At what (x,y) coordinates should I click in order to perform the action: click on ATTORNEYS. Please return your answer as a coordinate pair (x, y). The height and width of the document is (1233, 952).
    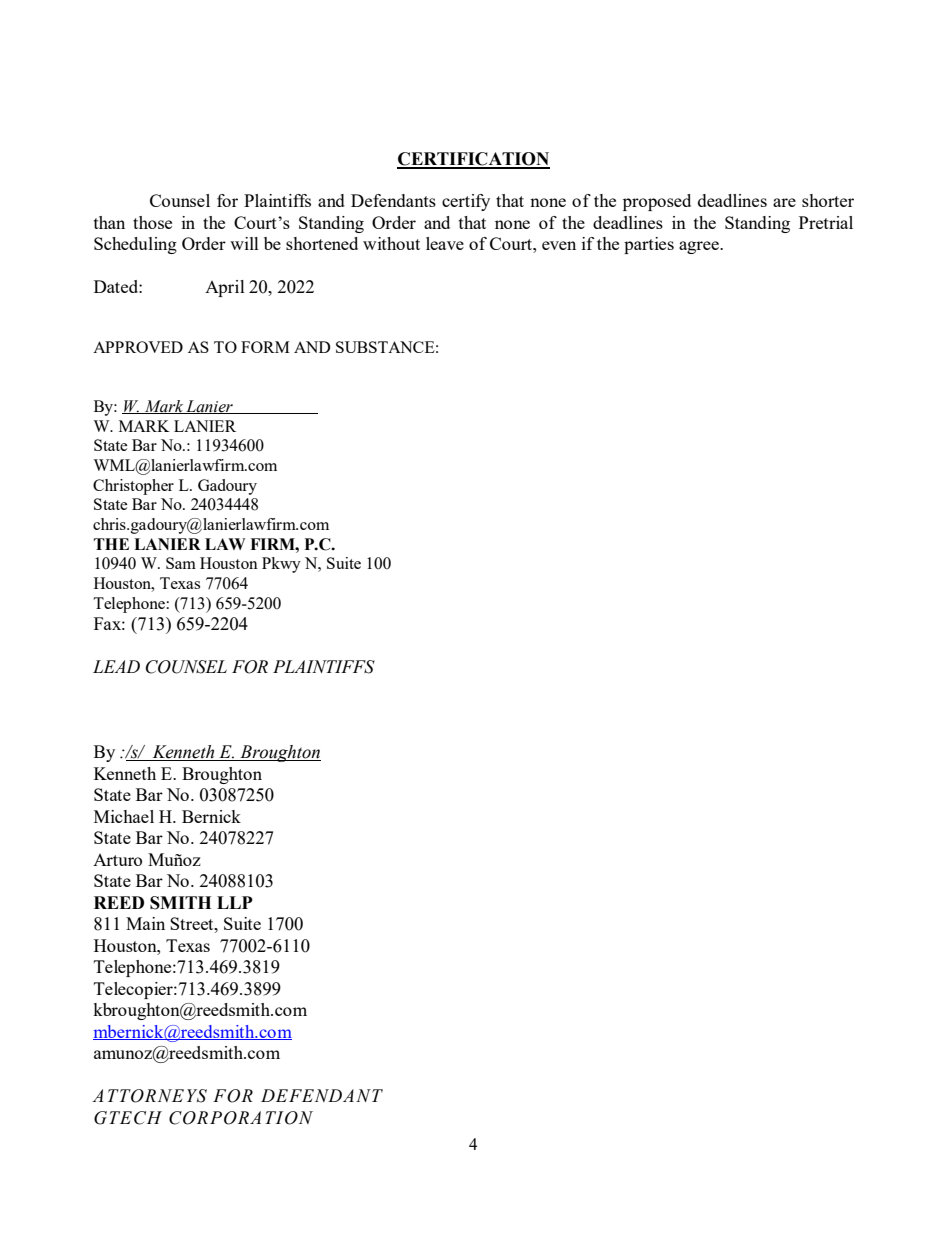
    Looking at the image, I should click on (149, 1096).
